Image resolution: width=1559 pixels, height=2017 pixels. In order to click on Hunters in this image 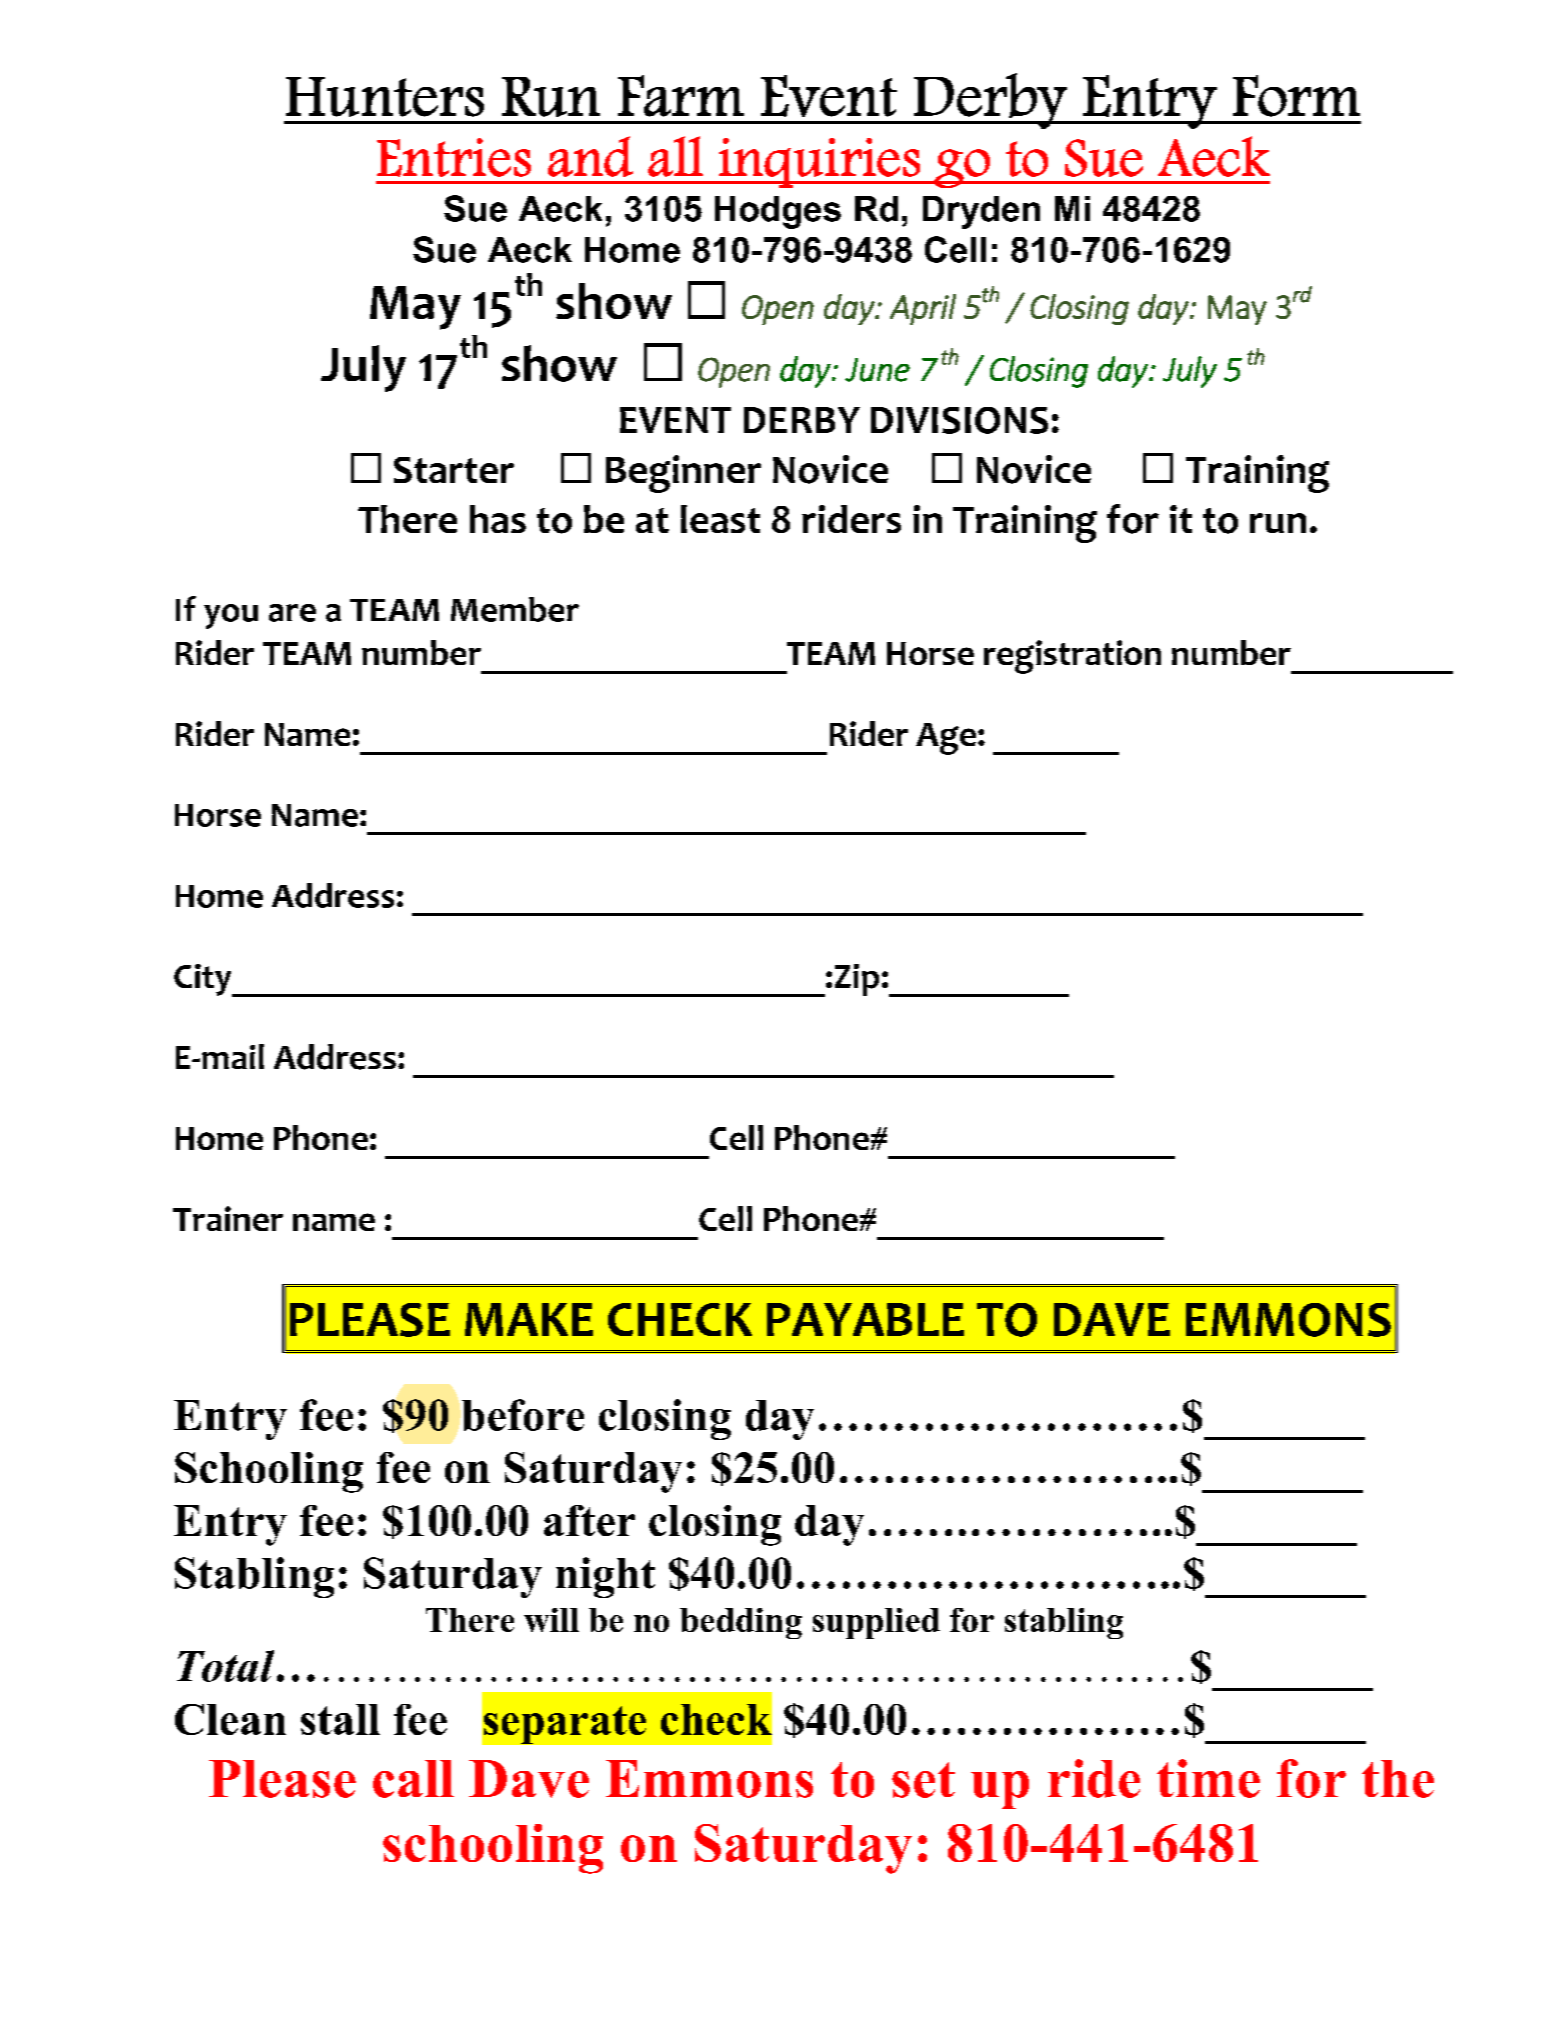, I will do `click(385, 97)`.
